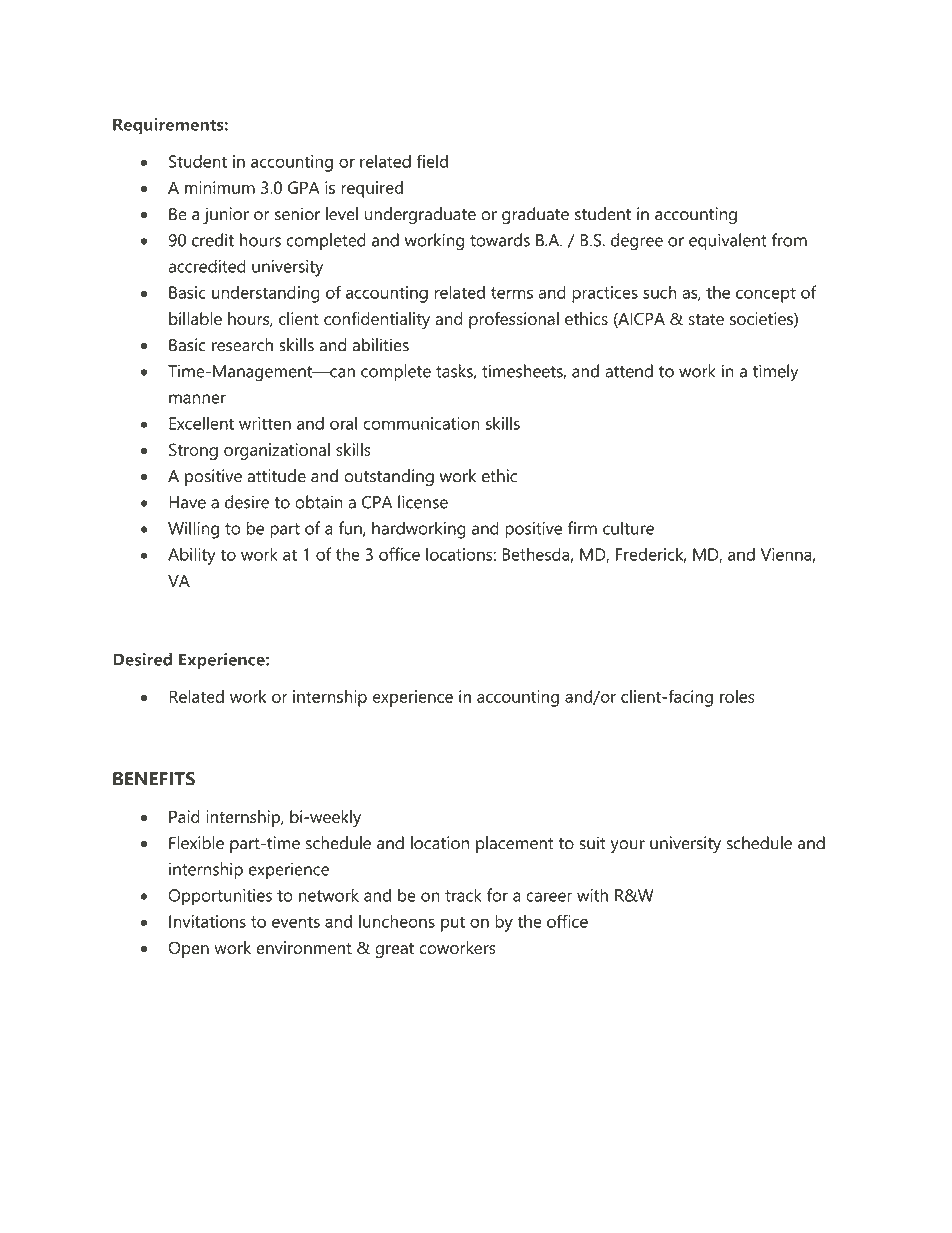  Describe the element at coordinates (242, 345) in the page. I see `research` at that location.
